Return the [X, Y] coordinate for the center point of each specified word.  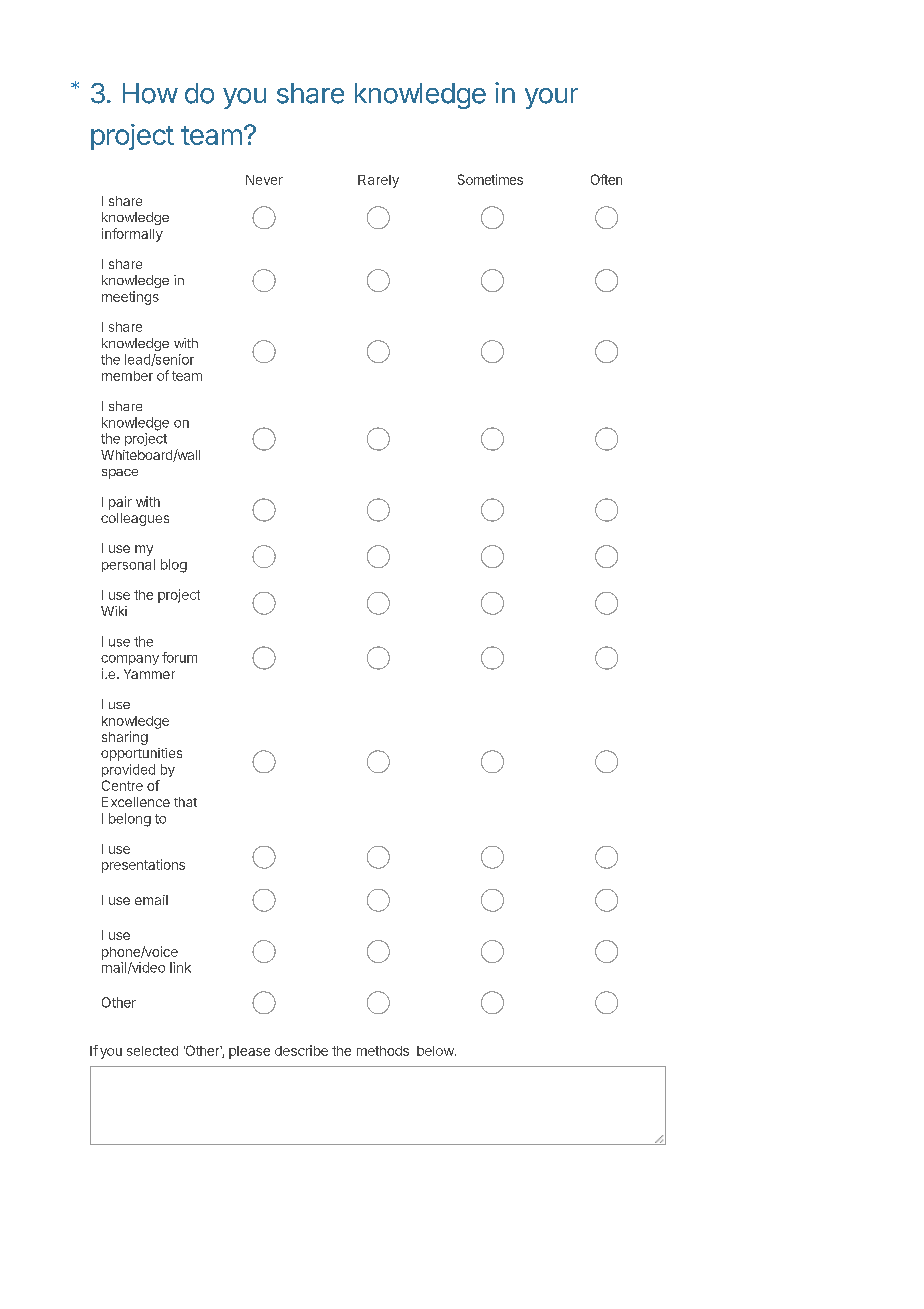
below [436, 1051]
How [150, 93]
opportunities [141, 754]
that [185, 802]
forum [179, 657]
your [551, 98]
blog [174, 566]
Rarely [378, 181]
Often [606, 179]
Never [264, 180]
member [127, 376]
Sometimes [490, 179]
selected [152, 1051]
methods [383, 1051]
